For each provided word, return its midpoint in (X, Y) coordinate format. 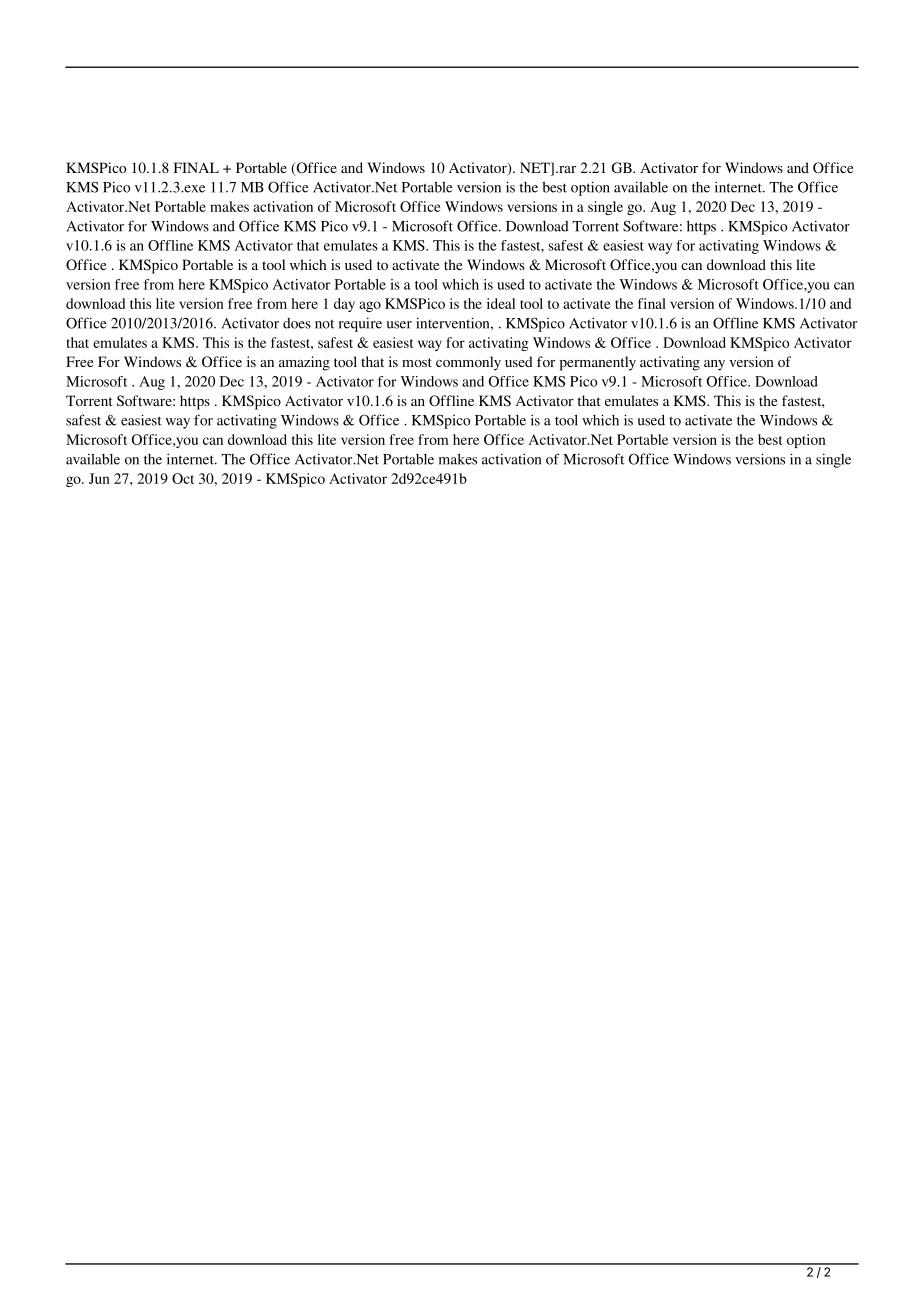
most (417, 362)
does (297, 323)
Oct (183, 478)
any (714, 365)
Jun (99, 478)
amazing (304, 363)
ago (370, 306)
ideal (501, 303)
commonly (468, 363)
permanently (598, 363)
